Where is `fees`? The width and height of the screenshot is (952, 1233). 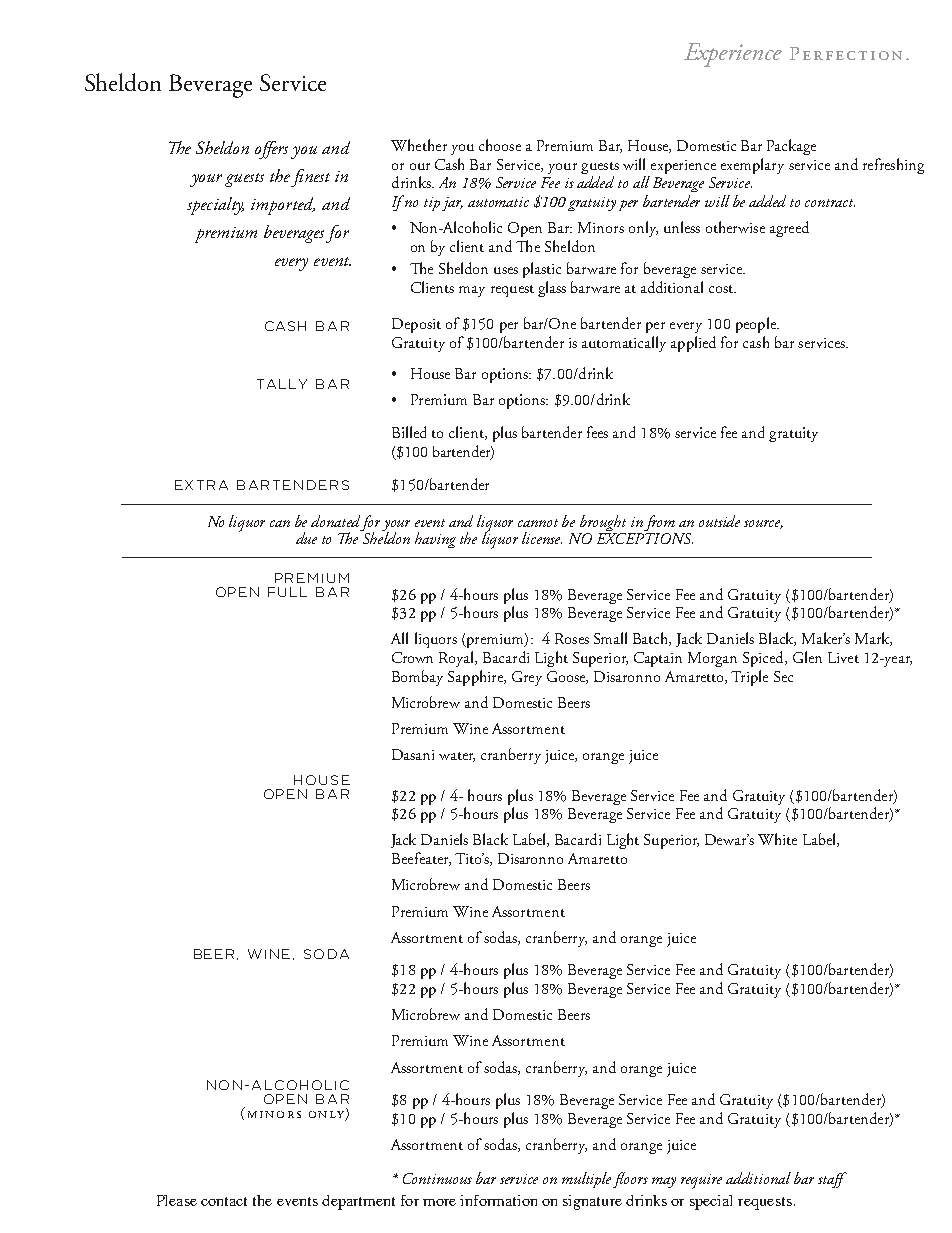
fees is located at coordinates (597, 432).
